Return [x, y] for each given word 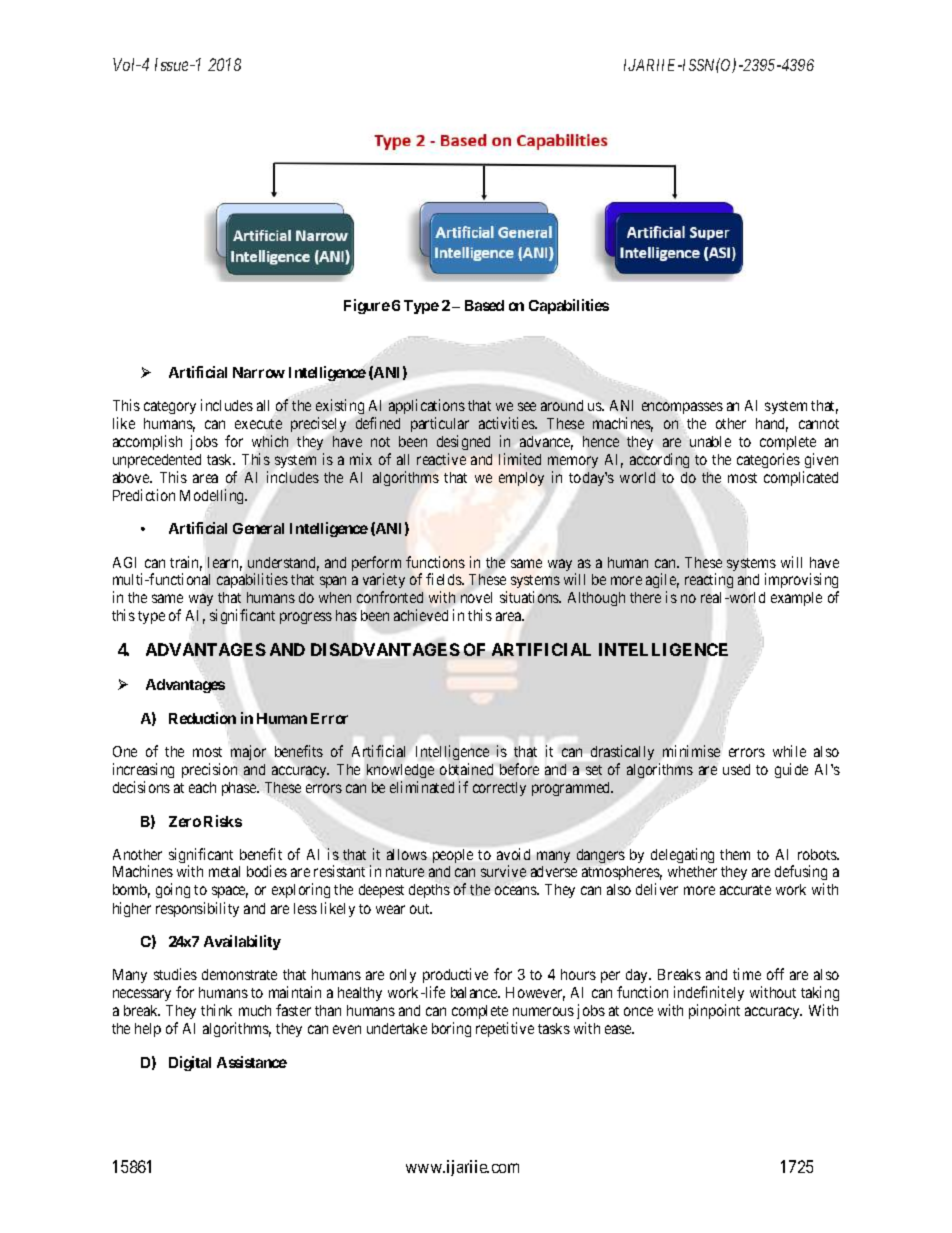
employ [521, 479]
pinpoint [714, 1011]
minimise [691, 751]
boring [451, 1029]
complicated [801, 478]
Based [484, 305]
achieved [421, 615]
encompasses [682, 408]
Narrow [259, 372]
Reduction [202, 718]
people [453, 856]
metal [224, 871]
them [735, 854]
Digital [190, 1063]
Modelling [213, 496]
